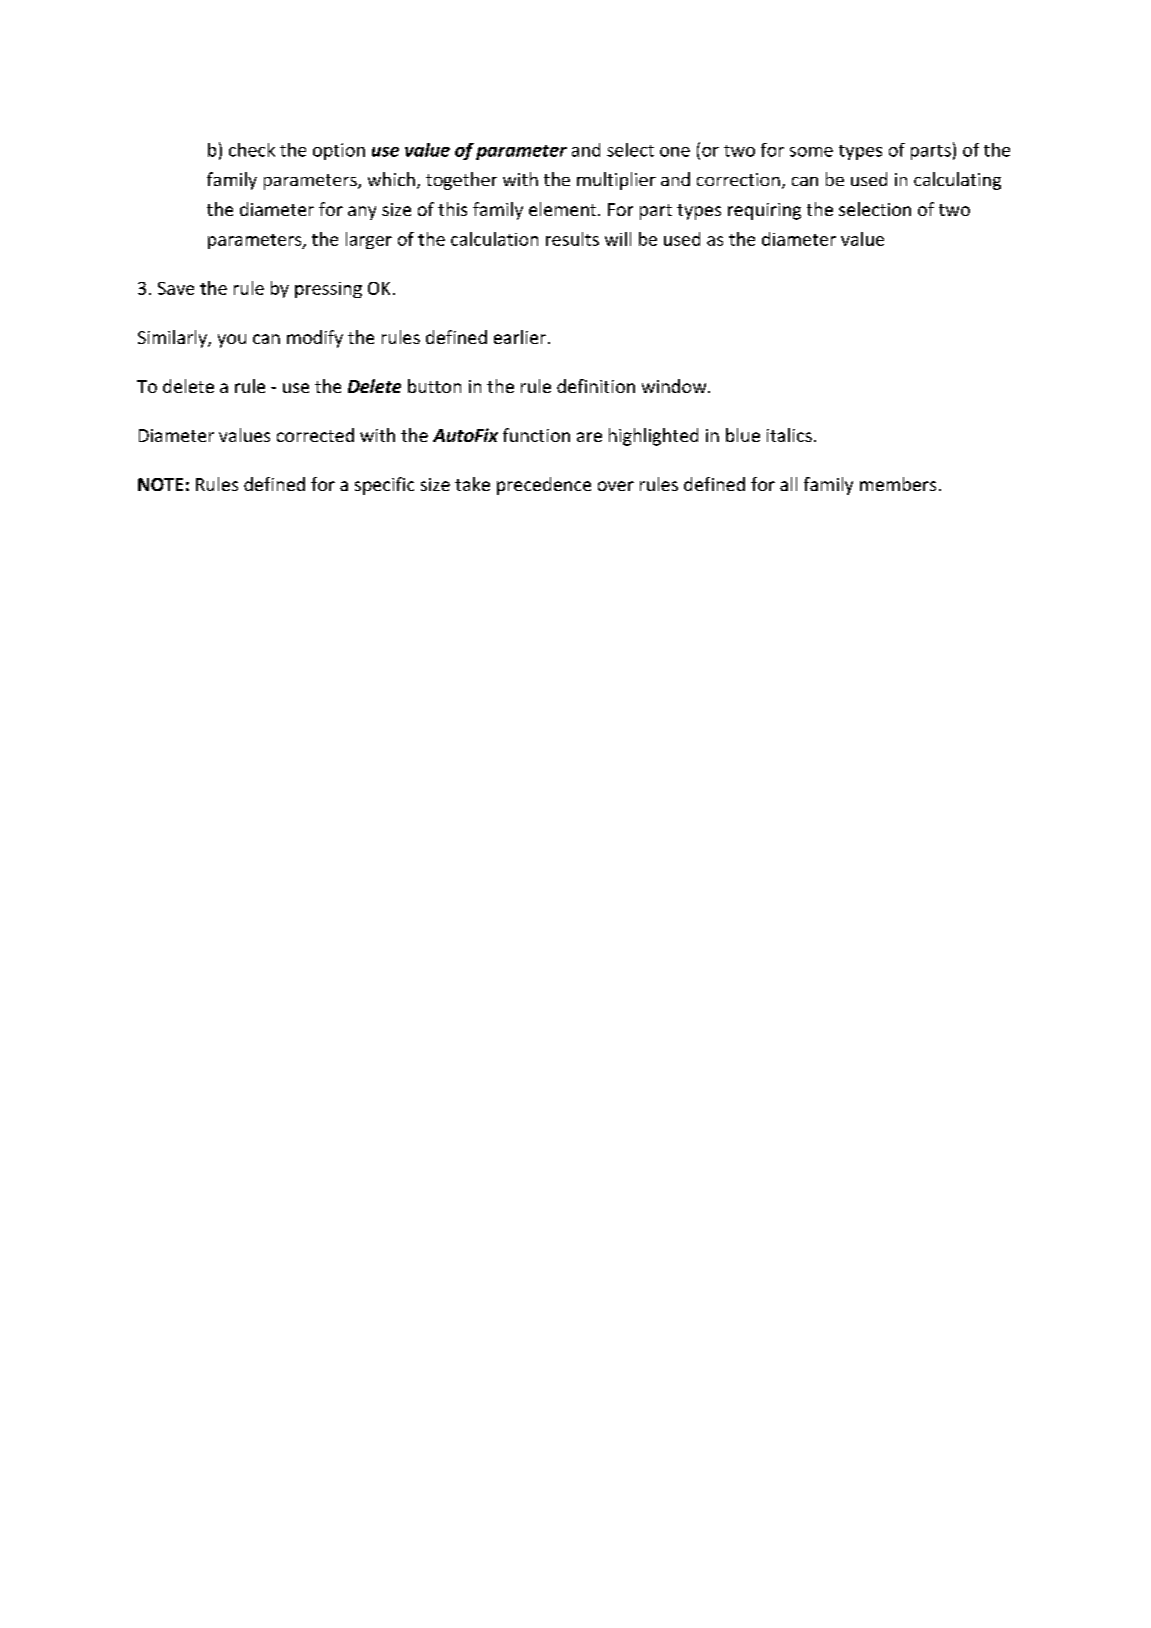 The height and width of the screenshot is (1628, 1151). What do you see at coordinates (572, 239) in the screenshot?
I see `results` at bounding box center [572, 239].
